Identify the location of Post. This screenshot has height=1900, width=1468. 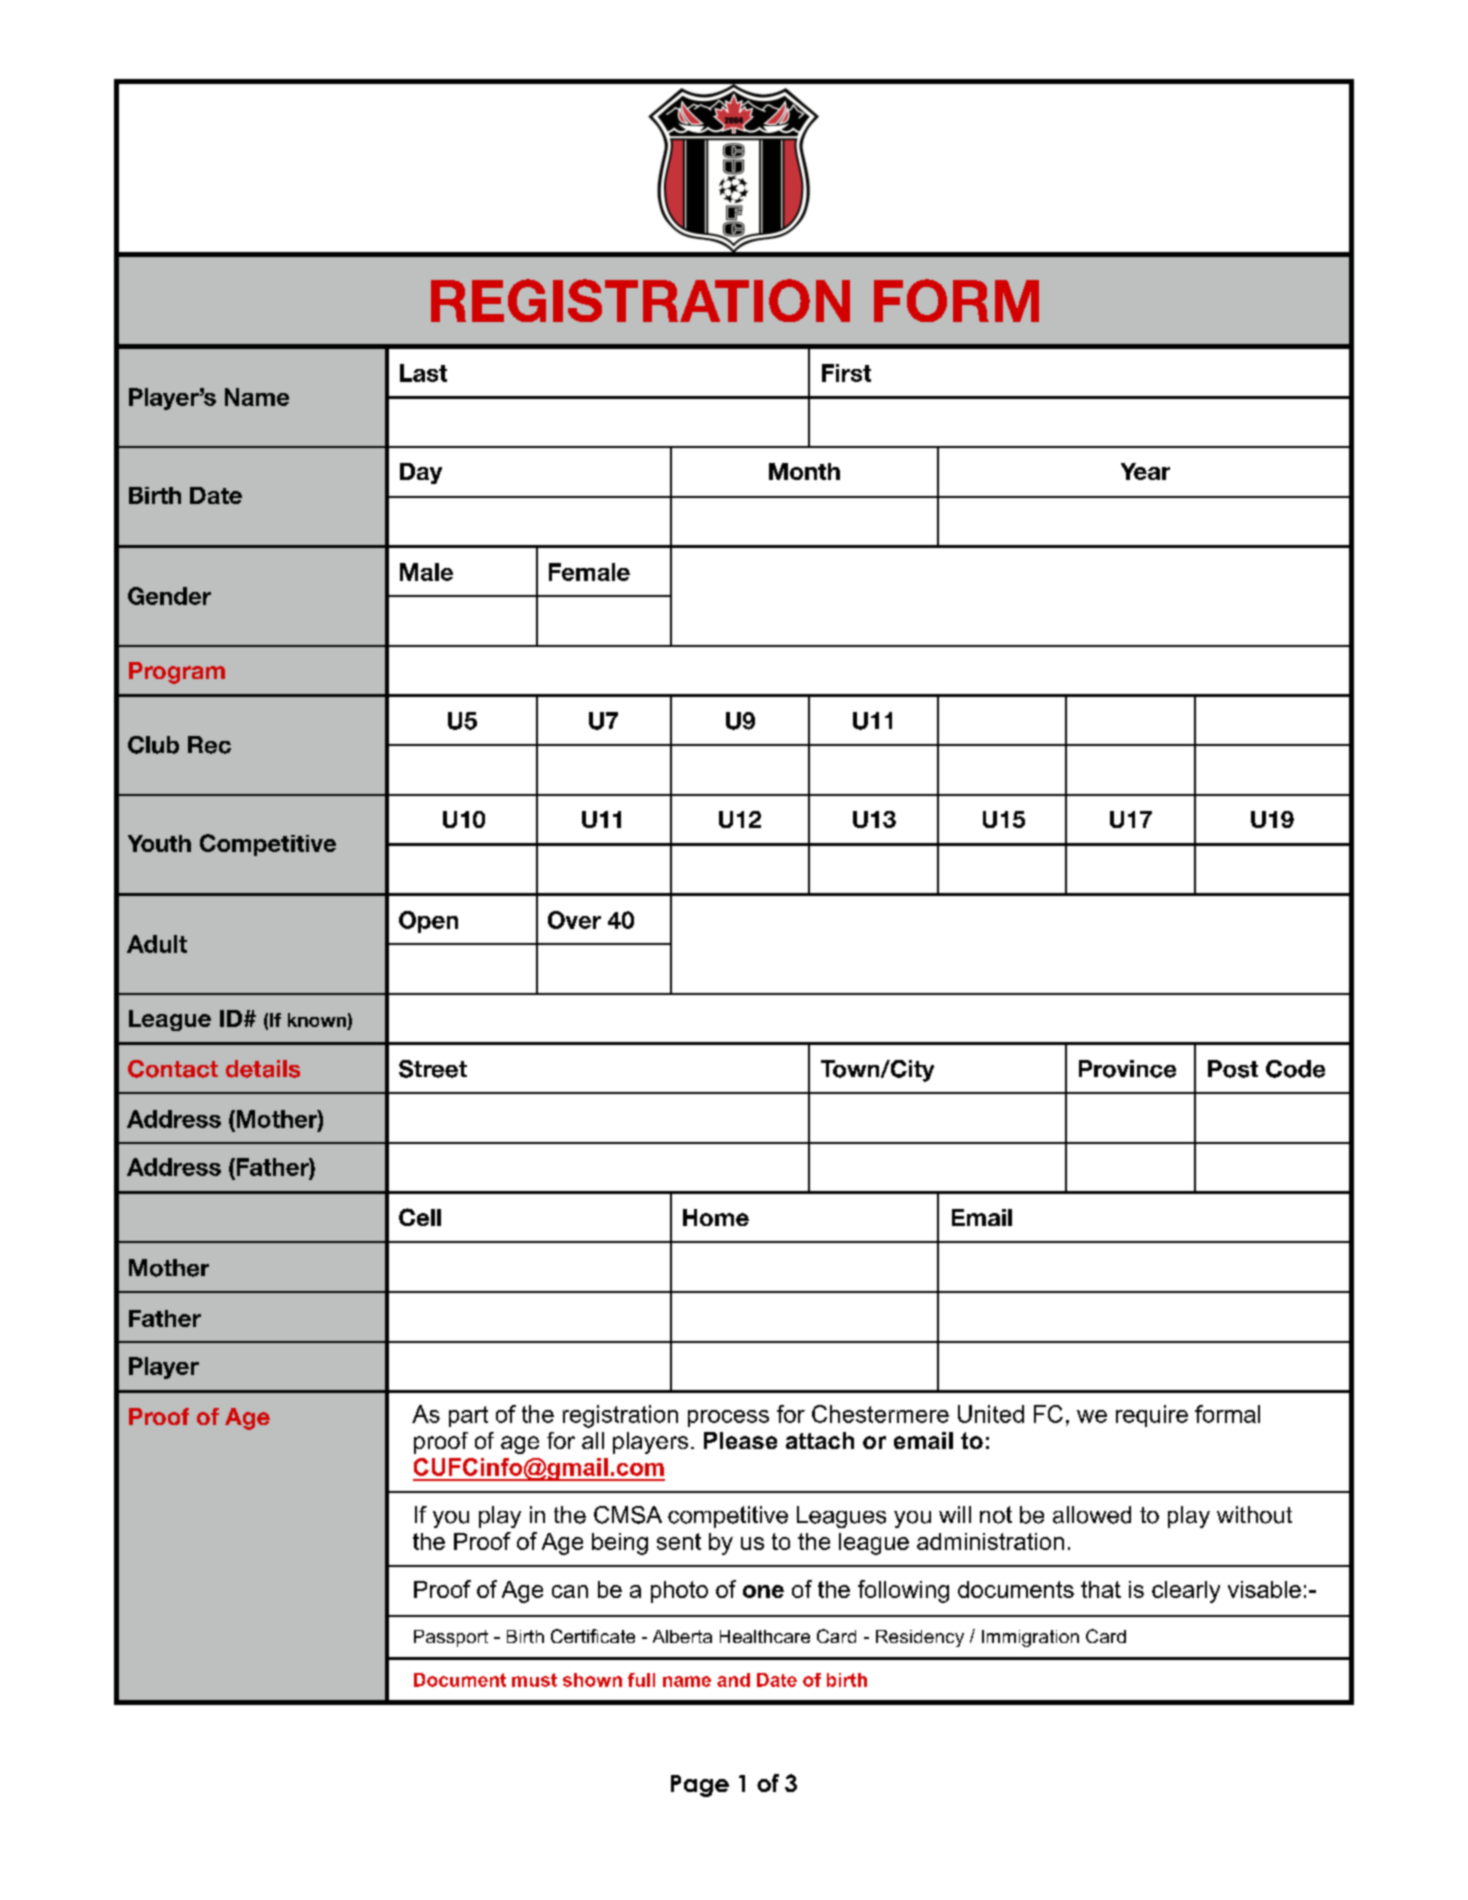
(1233, 1069).
